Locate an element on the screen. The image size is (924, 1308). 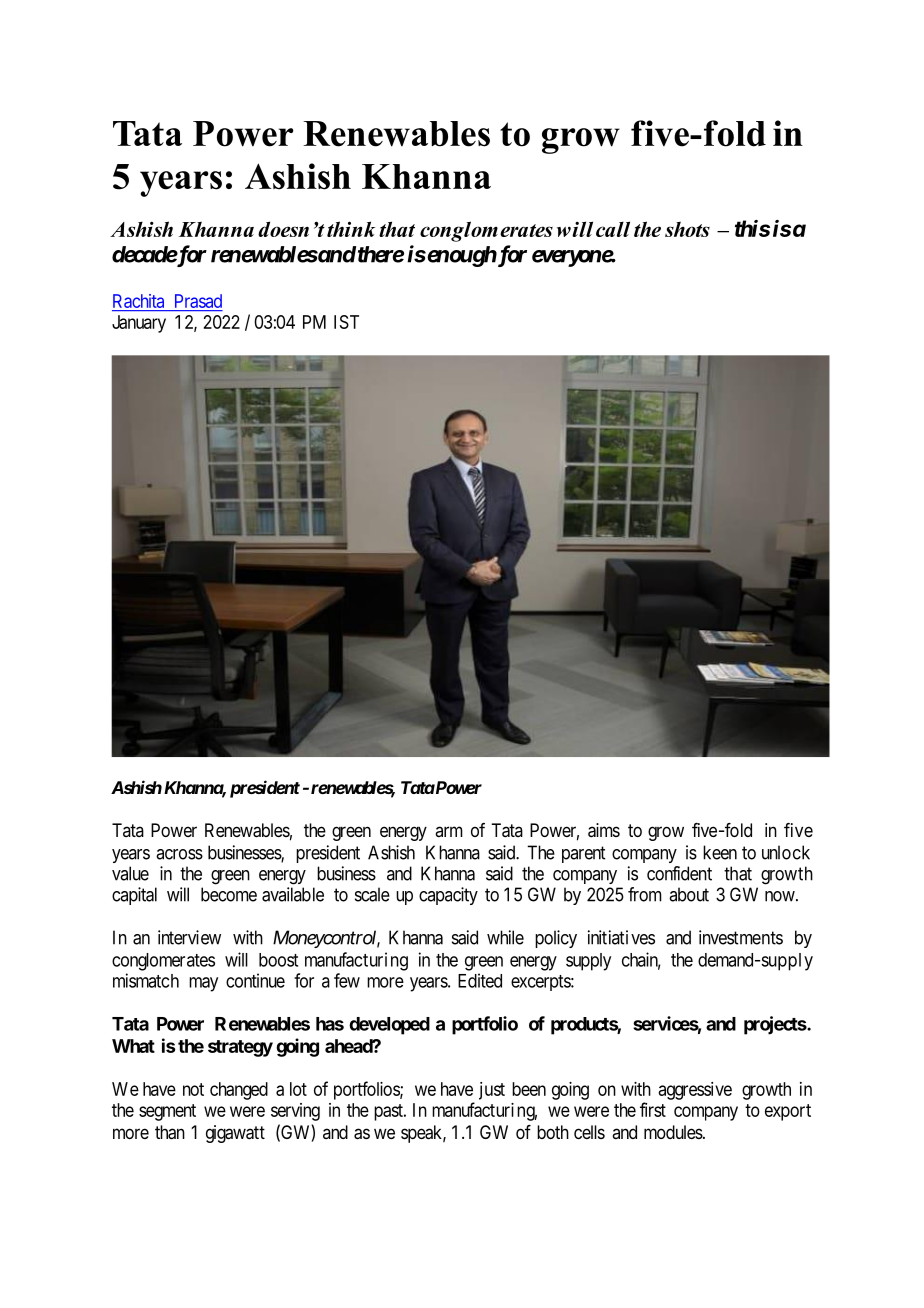
arm is located at coordinates (449, 831).
